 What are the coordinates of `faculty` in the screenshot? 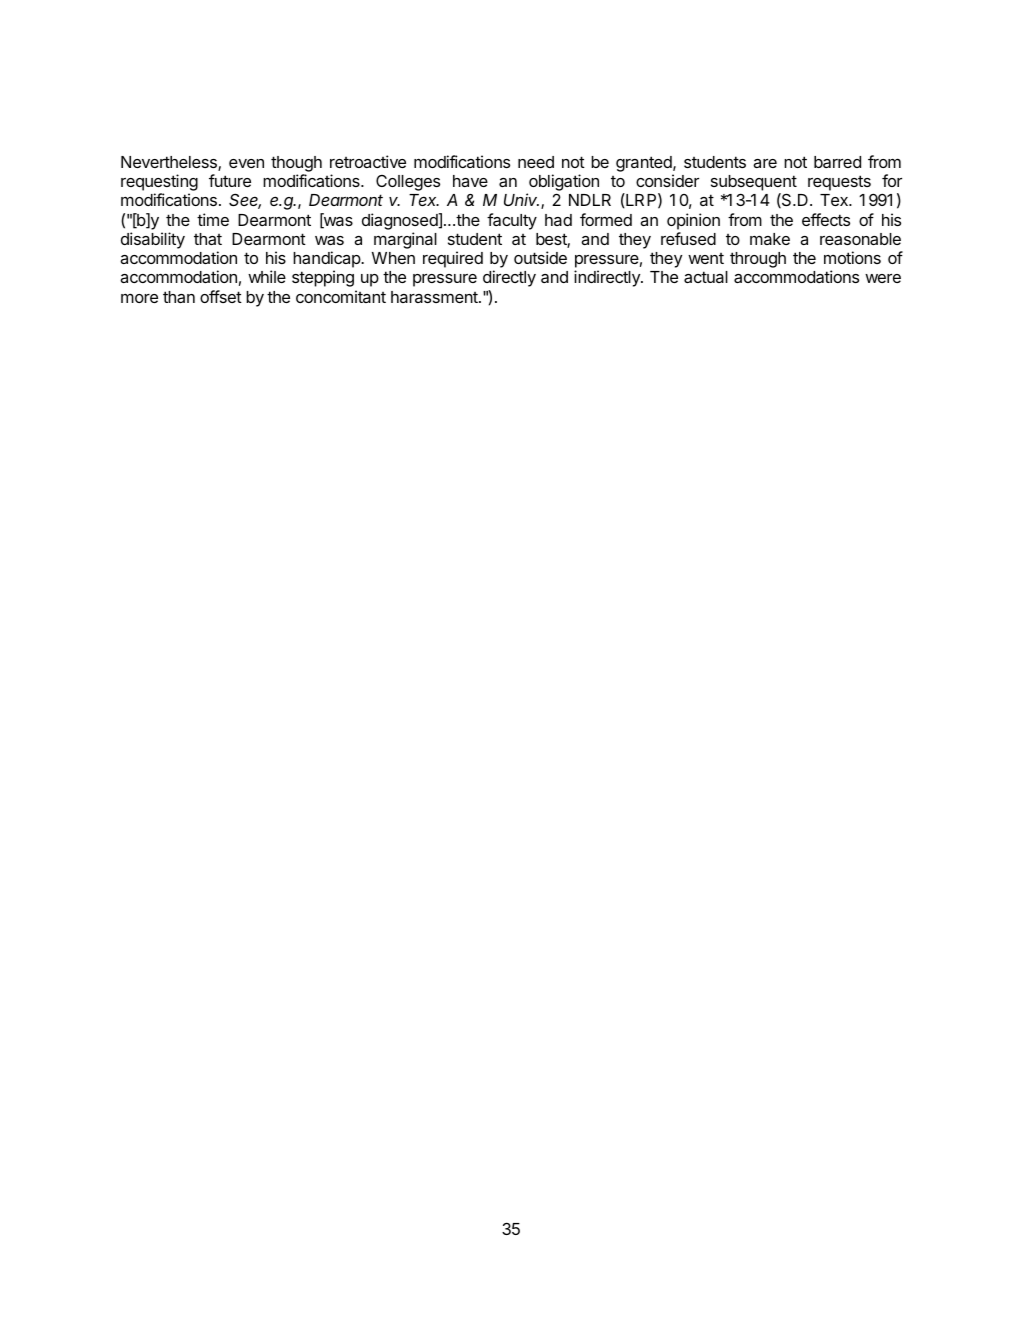 It's located at (512, 221).
